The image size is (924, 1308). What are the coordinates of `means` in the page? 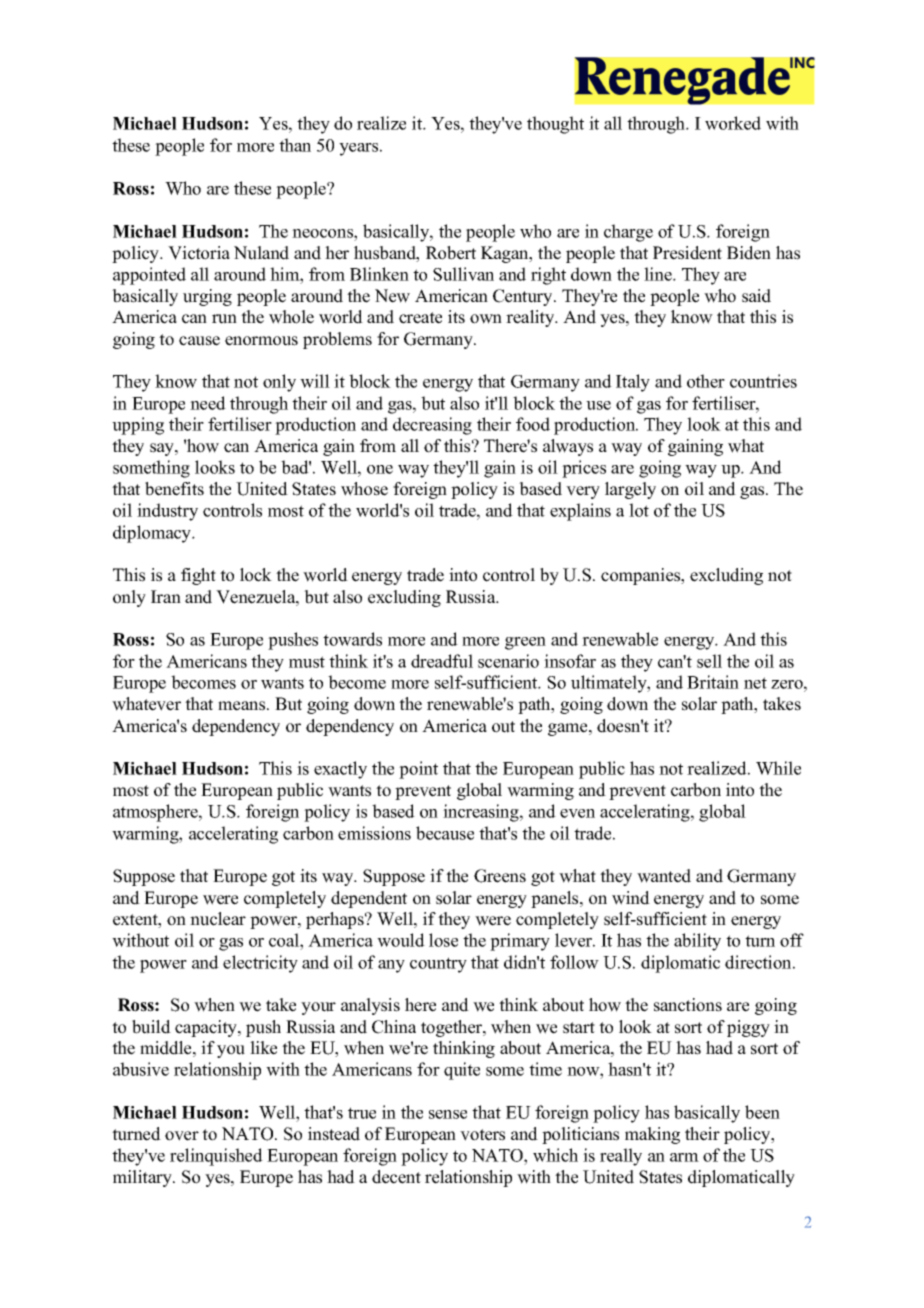 It's located at (243, 706).
